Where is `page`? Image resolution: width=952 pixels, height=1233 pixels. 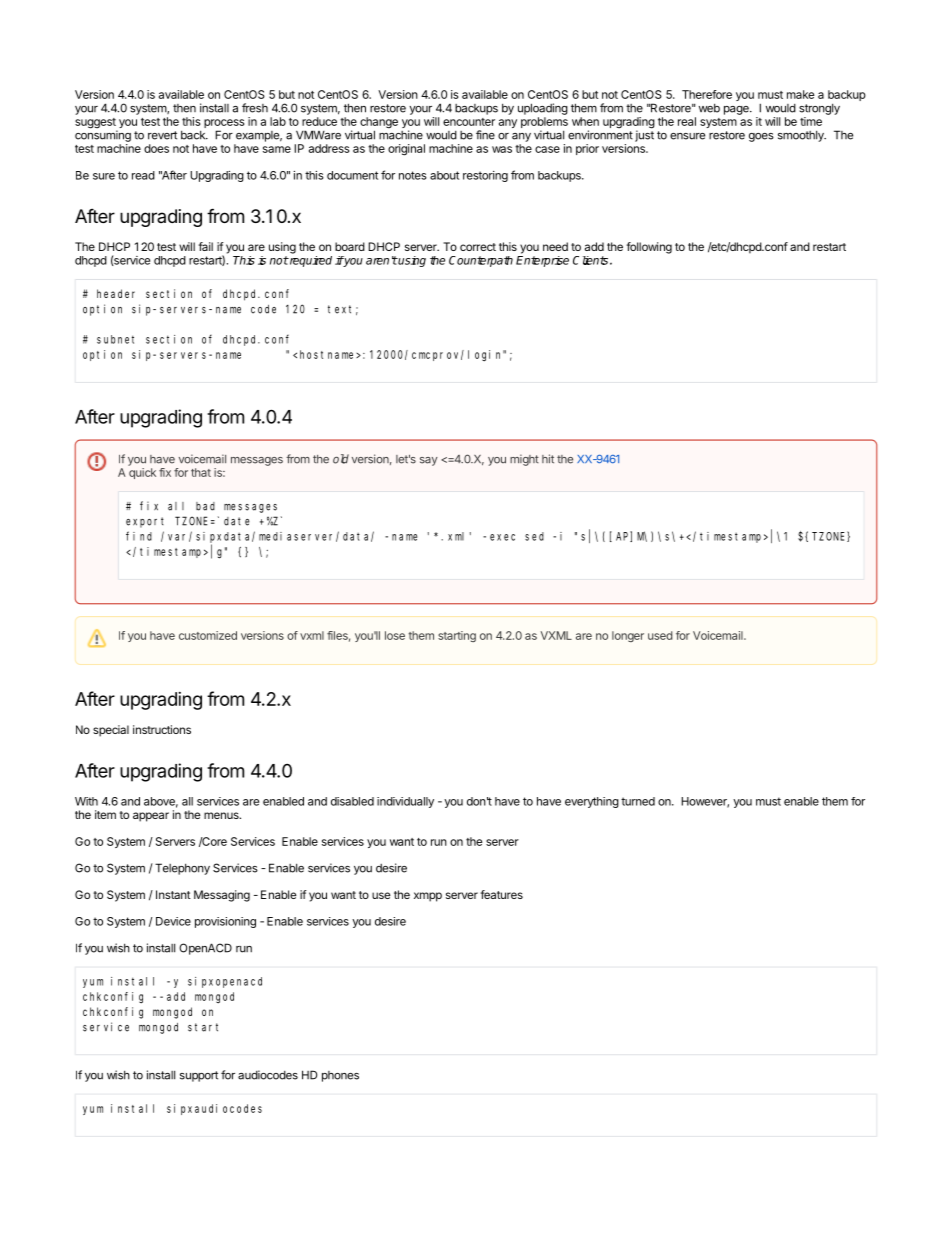 page is located at coordinates (737, 110).
